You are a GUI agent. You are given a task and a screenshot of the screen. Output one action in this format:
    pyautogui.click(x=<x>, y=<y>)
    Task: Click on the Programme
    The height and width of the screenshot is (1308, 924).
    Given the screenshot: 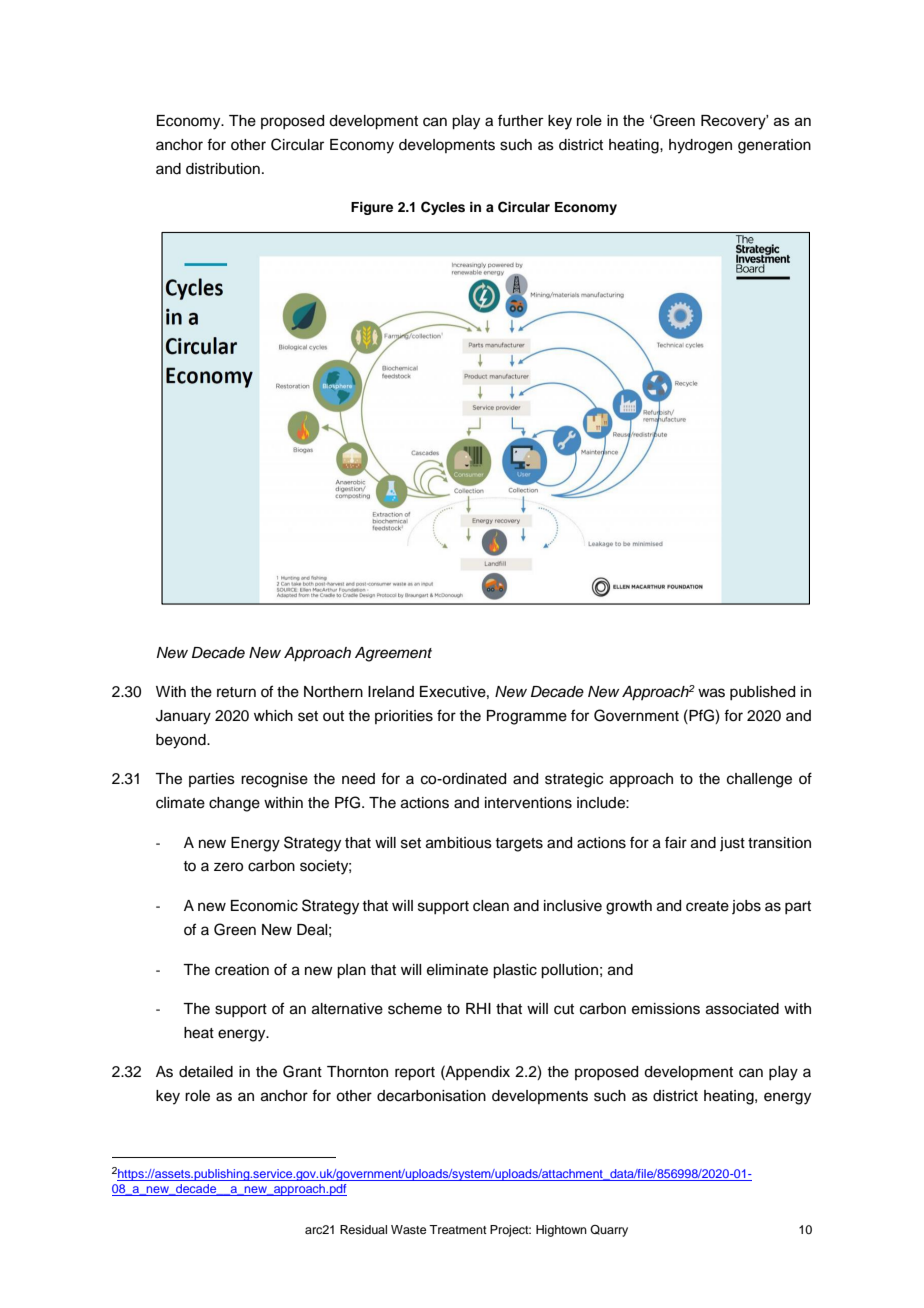 What is the action you would take?
    pyautogui.click(x=527, y=717)
